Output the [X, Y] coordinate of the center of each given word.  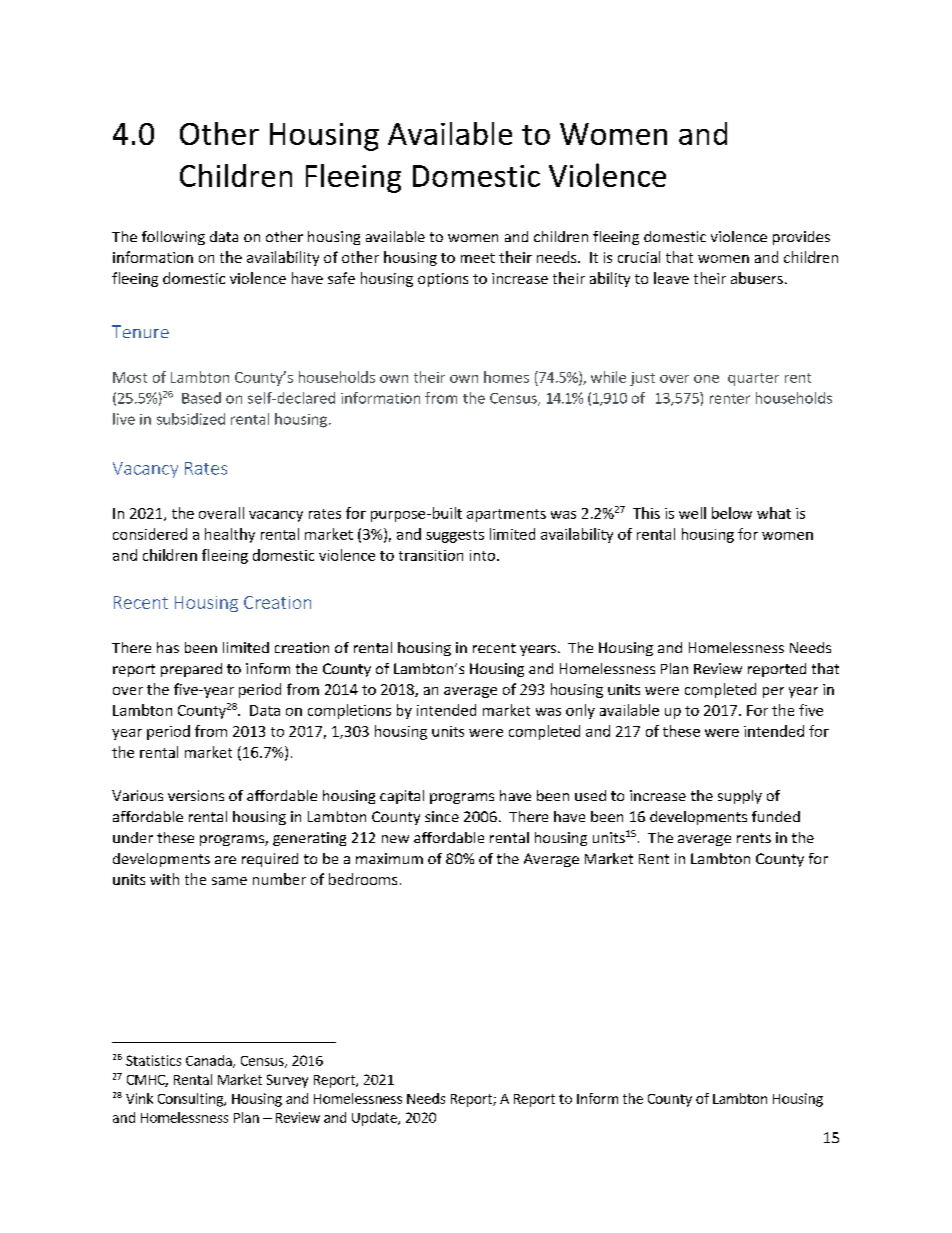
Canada [210, 1061]
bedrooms [363, 879]
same [229, 881]
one [706, 379]
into [484, 555]
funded [776, 816]
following [173, 238]
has [168, 647]
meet [478, 258]
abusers [757, 278]
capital [402, 797]
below [732, 513]
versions [196, 795]
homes [506, 377]
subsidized [191, 419]
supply [740, 797]
